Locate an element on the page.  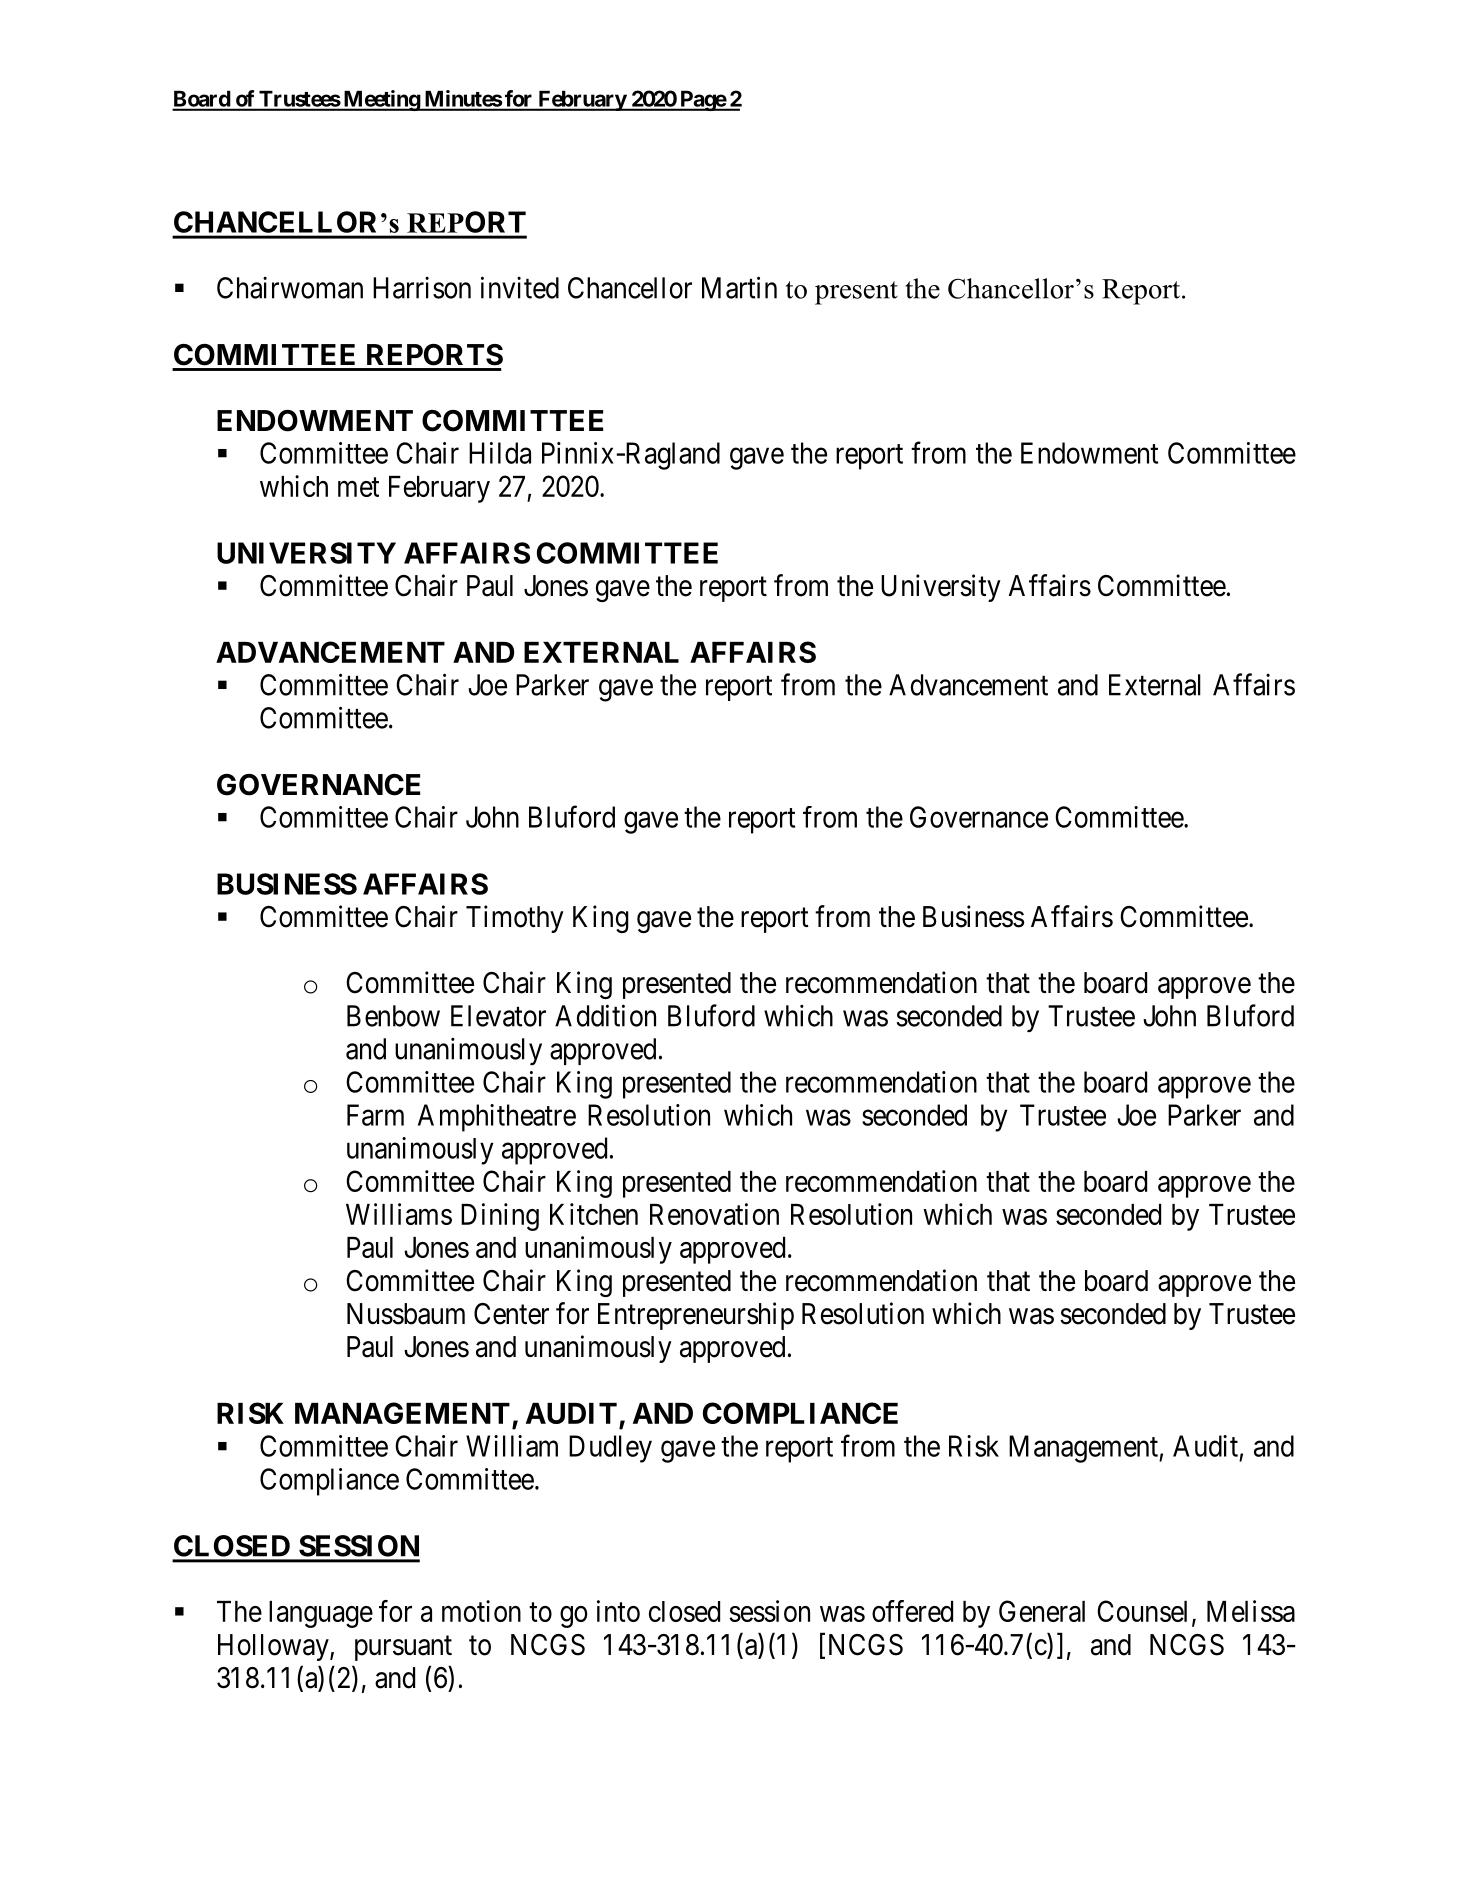
Addition is located at coordinates (605, 1015).
